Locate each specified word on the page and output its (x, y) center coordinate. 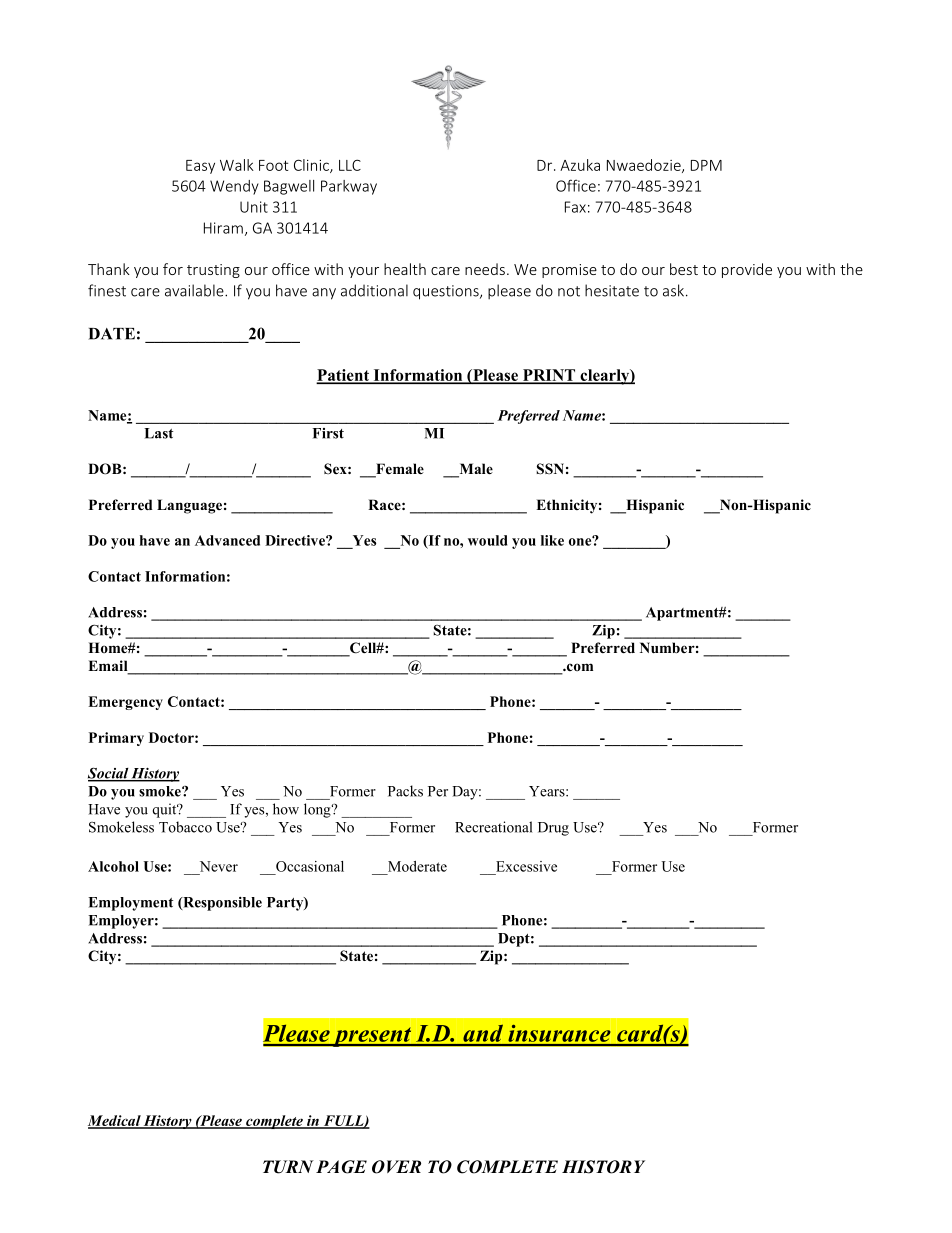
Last (158, 433)
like (552, 540)
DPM (706, 165)
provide (747, 270)
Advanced (227, 540)
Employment (130, 904)
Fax (575, 207)
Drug (553, 829)
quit (166, 810)
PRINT (549, 376)
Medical (115, 1121)
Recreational (493, 827)
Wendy (234, 187)
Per (438, 791)
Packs (405, 791)
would (487, 540)
